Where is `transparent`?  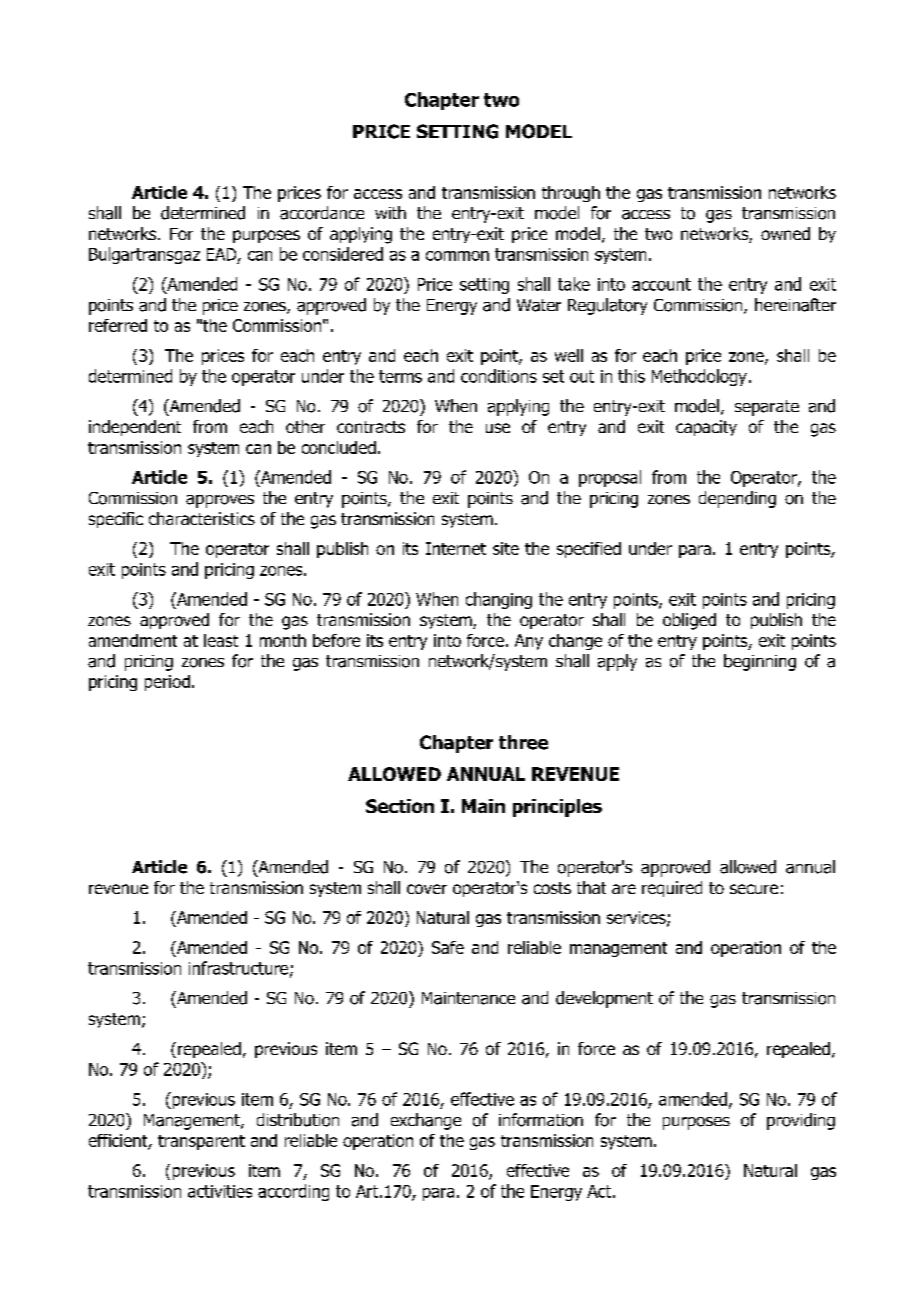 transparent is located at coordinates (201, 1142).
